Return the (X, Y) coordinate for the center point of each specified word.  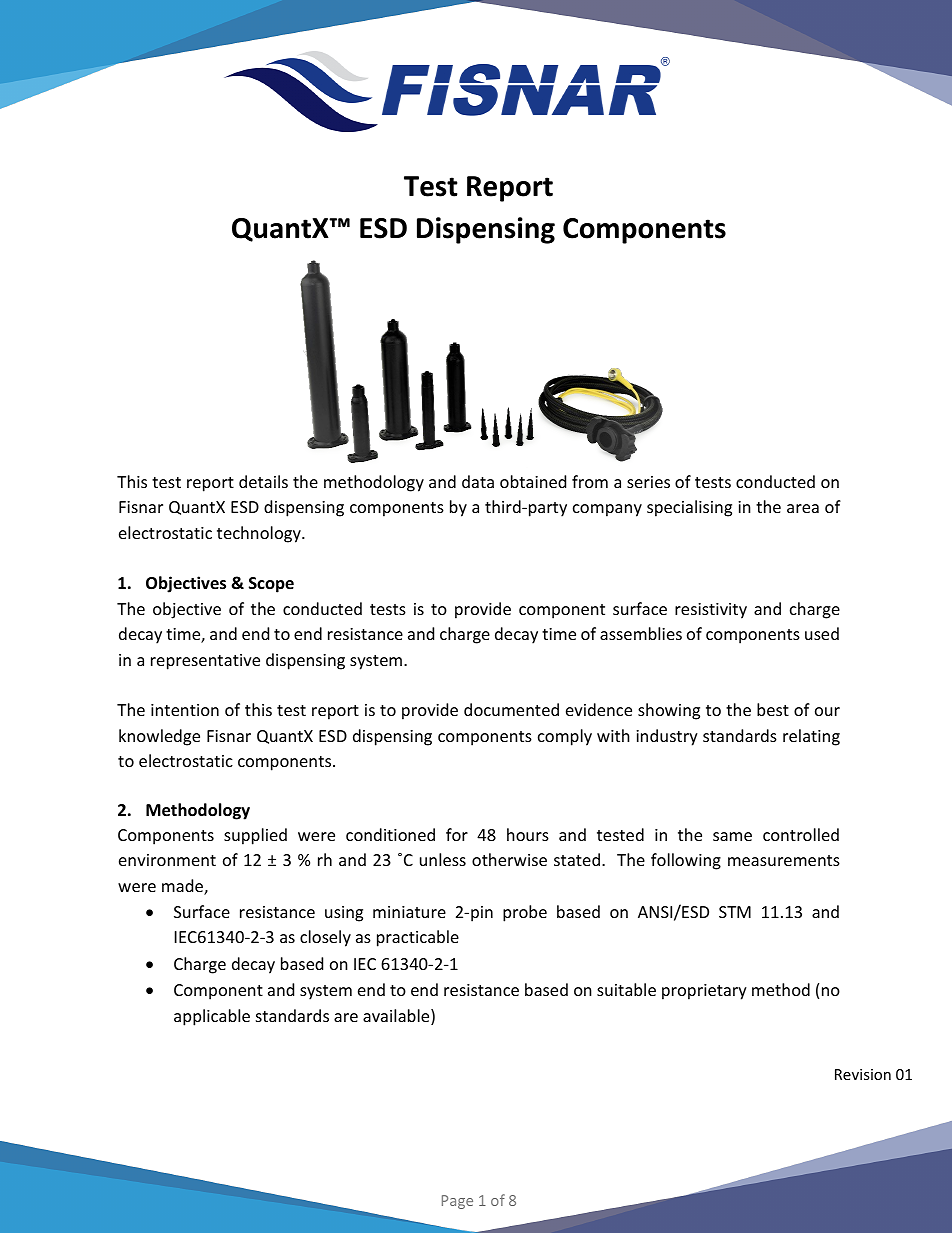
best (773, 709)
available (397, 1017)
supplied (255, 836)
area (803, 508)
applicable (212, 1017)
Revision (863, 1074)
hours (528, 834)
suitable (626, 989)
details (263, 481)
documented (511, 709)
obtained (533, 481)
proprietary (704, 992)
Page (457, 1202)
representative (205, 662)
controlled (801, 834)
